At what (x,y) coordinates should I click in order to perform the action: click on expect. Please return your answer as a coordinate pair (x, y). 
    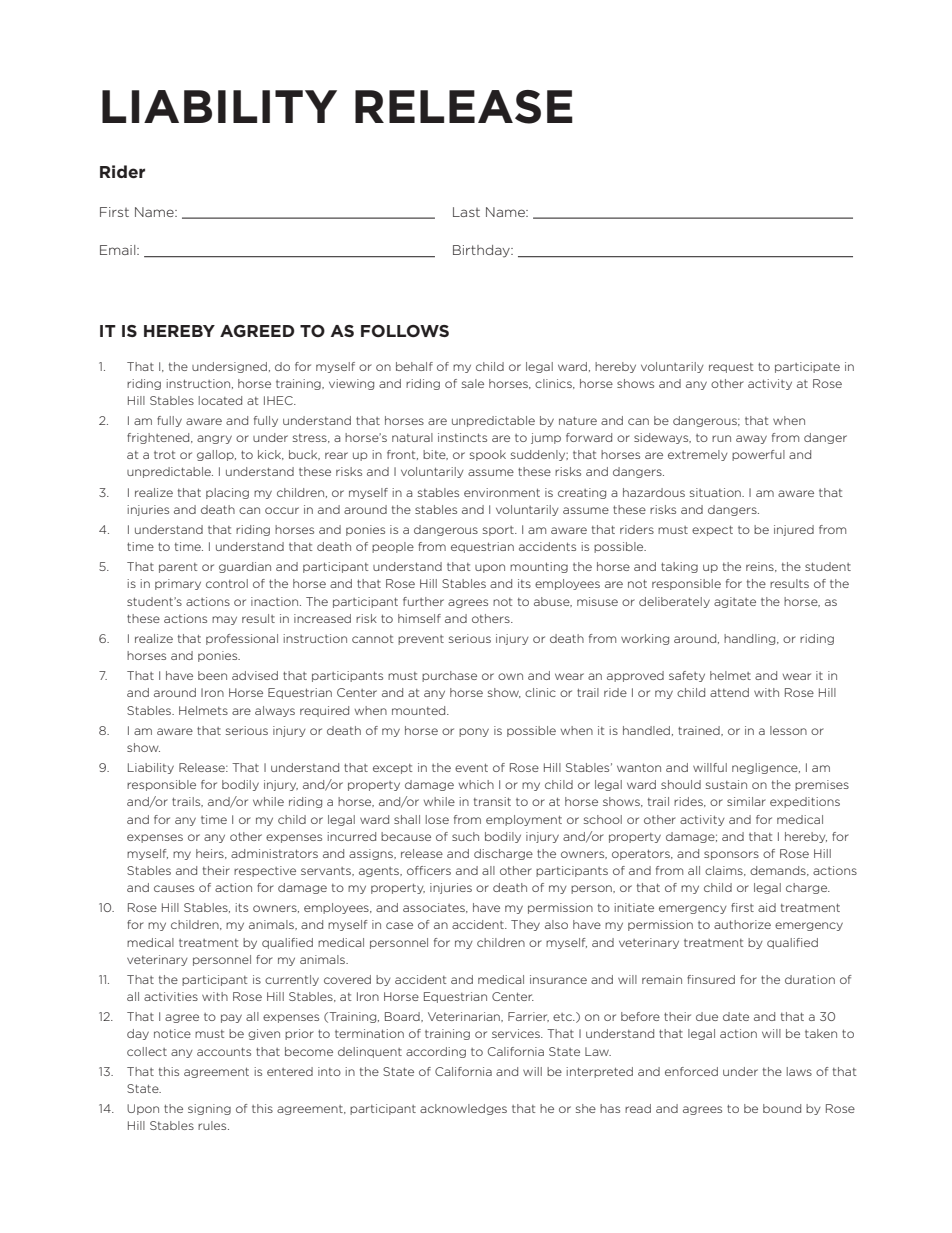
    Looking at the image, I should click on (712, 531).
